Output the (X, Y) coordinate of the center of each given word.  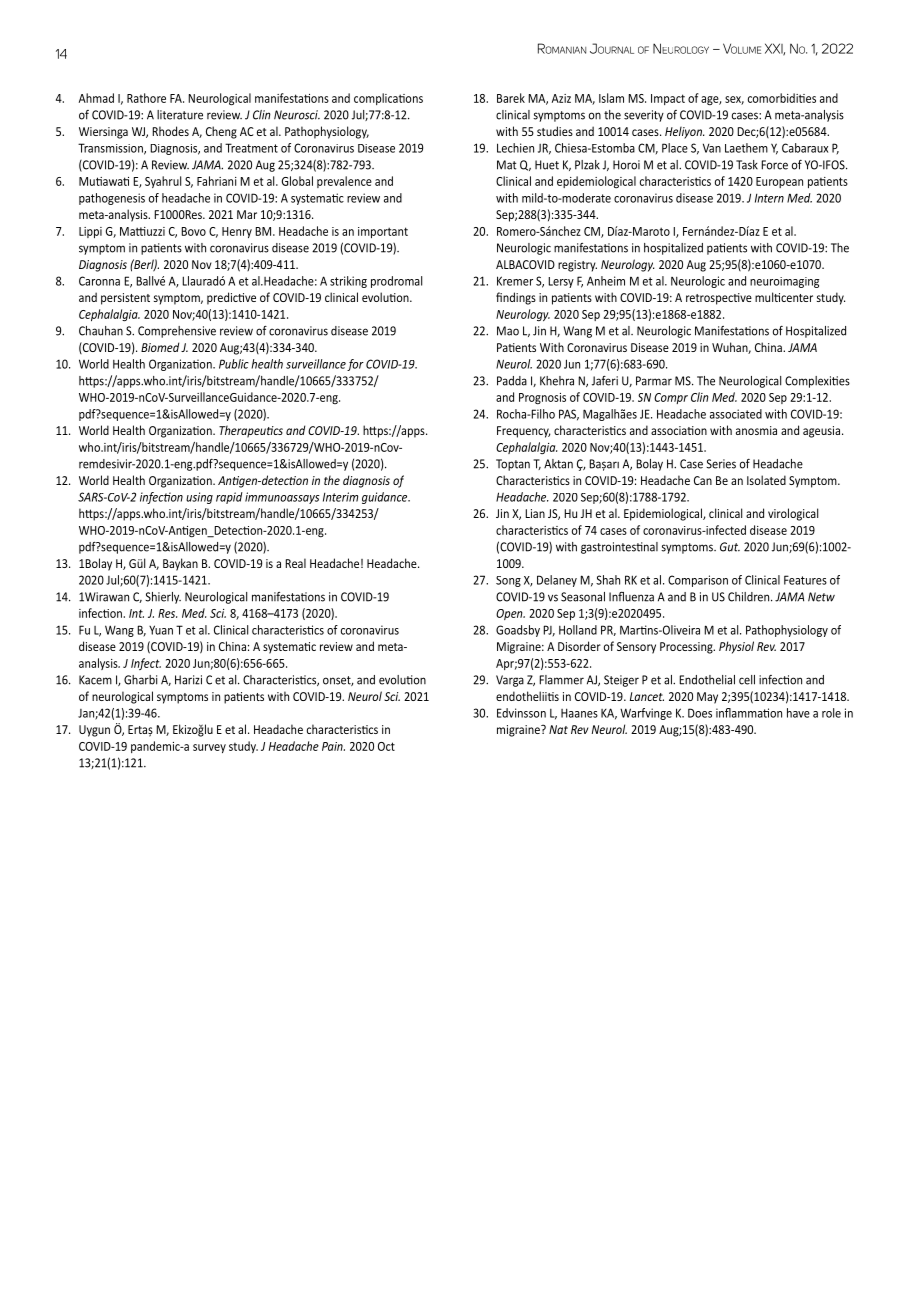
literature (180, 115)
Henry (237, 232)
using (199, 498)
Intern (769, 198)
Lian (535, 513)
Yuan (161, 630)
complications (388, 99)
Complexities (817, 382)
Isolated (766, 480)
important (383, 232)
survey (209, 748)
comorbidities (782, 98)
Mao (508, 331)
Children (750, 597)
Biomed (160, 347)
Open (510, 614)
